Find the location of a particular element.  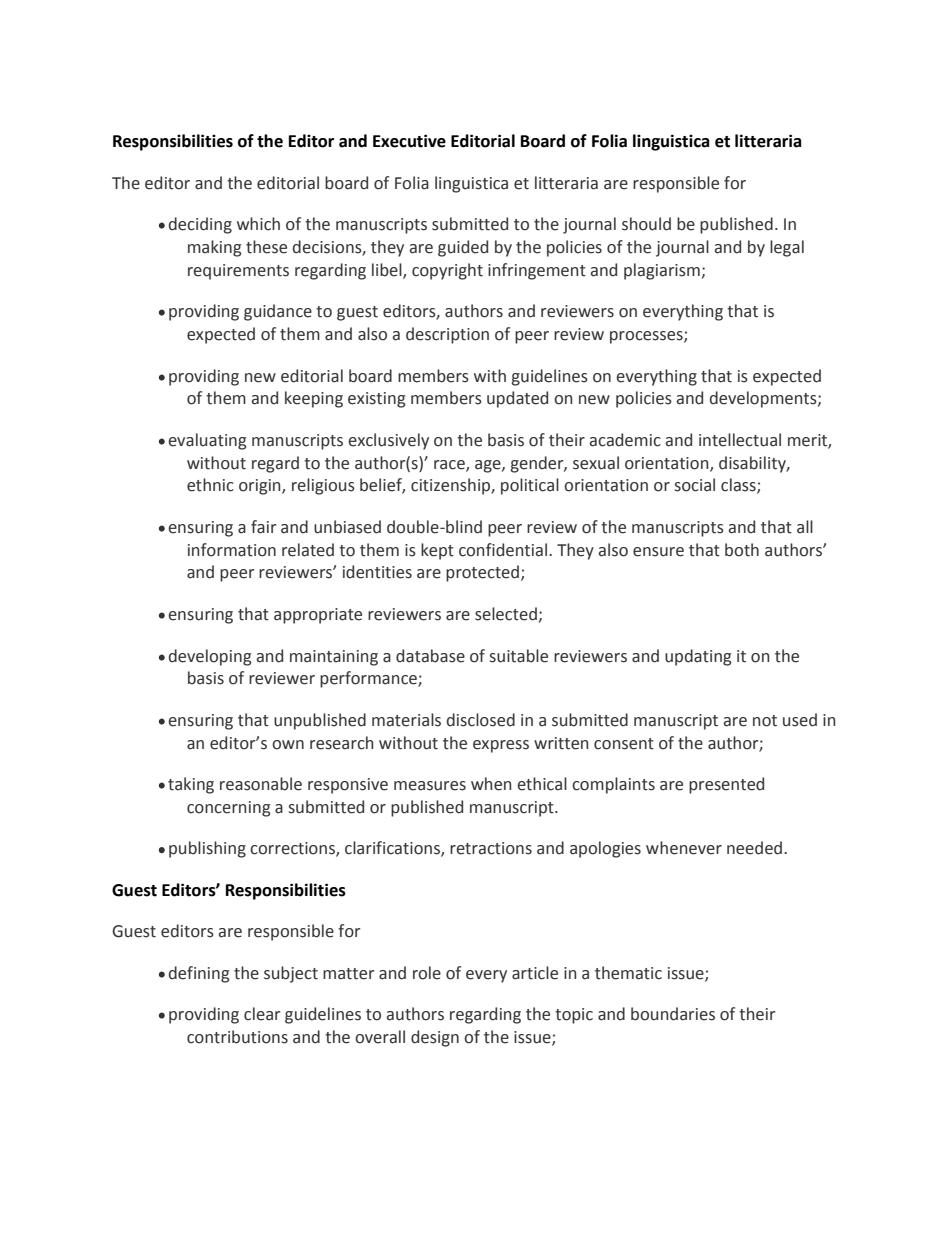

article is located at coordinates (535, 973).
